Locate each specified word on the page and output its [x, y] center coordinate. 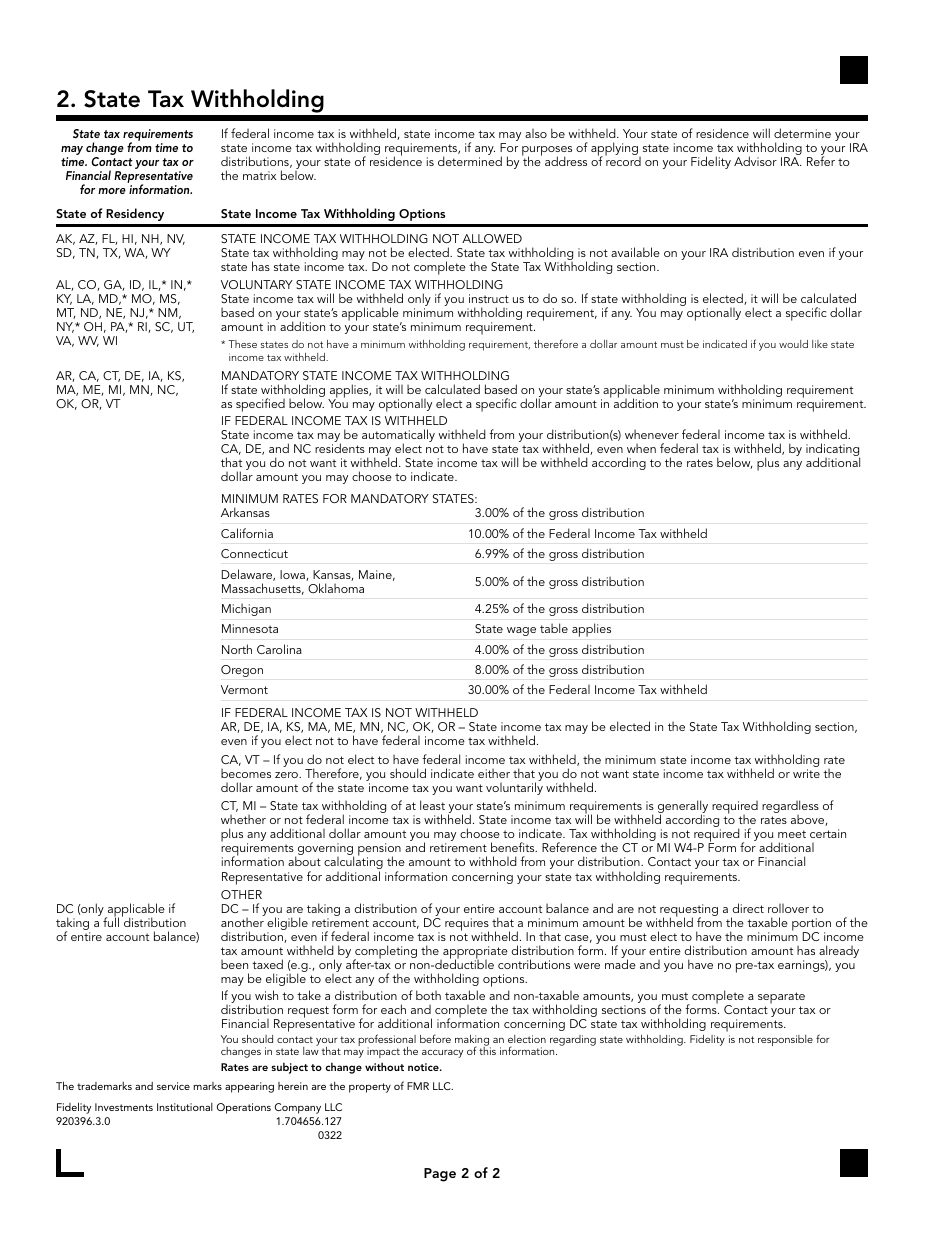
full [111, 921]
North [237, 649]
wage [521, 631]
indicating [833, 451]
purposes [547, 152]
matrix [259, 175]
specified [260, 405]
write [806, 773]
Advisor [755, 161]
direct [748, 908]
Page [440, 1175]
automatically [398, 437]
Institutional [185, 1107]
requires [467, 926]
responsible [785, 1040]
